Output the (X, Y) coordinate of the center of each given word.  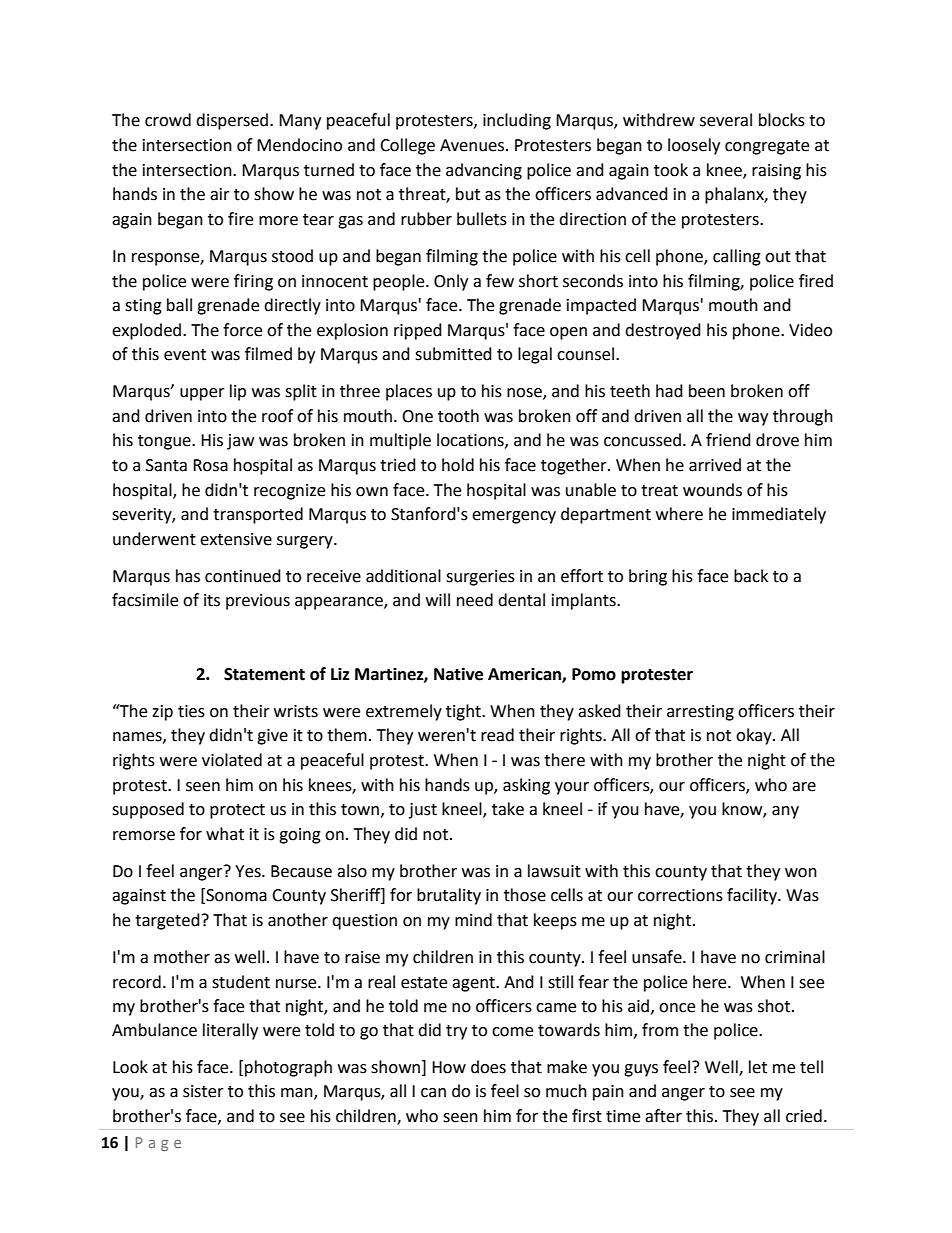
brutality (449, 896)
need (475, 600)
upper (202, 394)
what (225, 834)
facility (753, 896)
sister (203, 1091)
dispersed (233, 121)
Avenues (472, 145)
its (212, 600)
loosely (694, 146)
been (707, 391)
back (751, 576)
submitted (453, 354)
